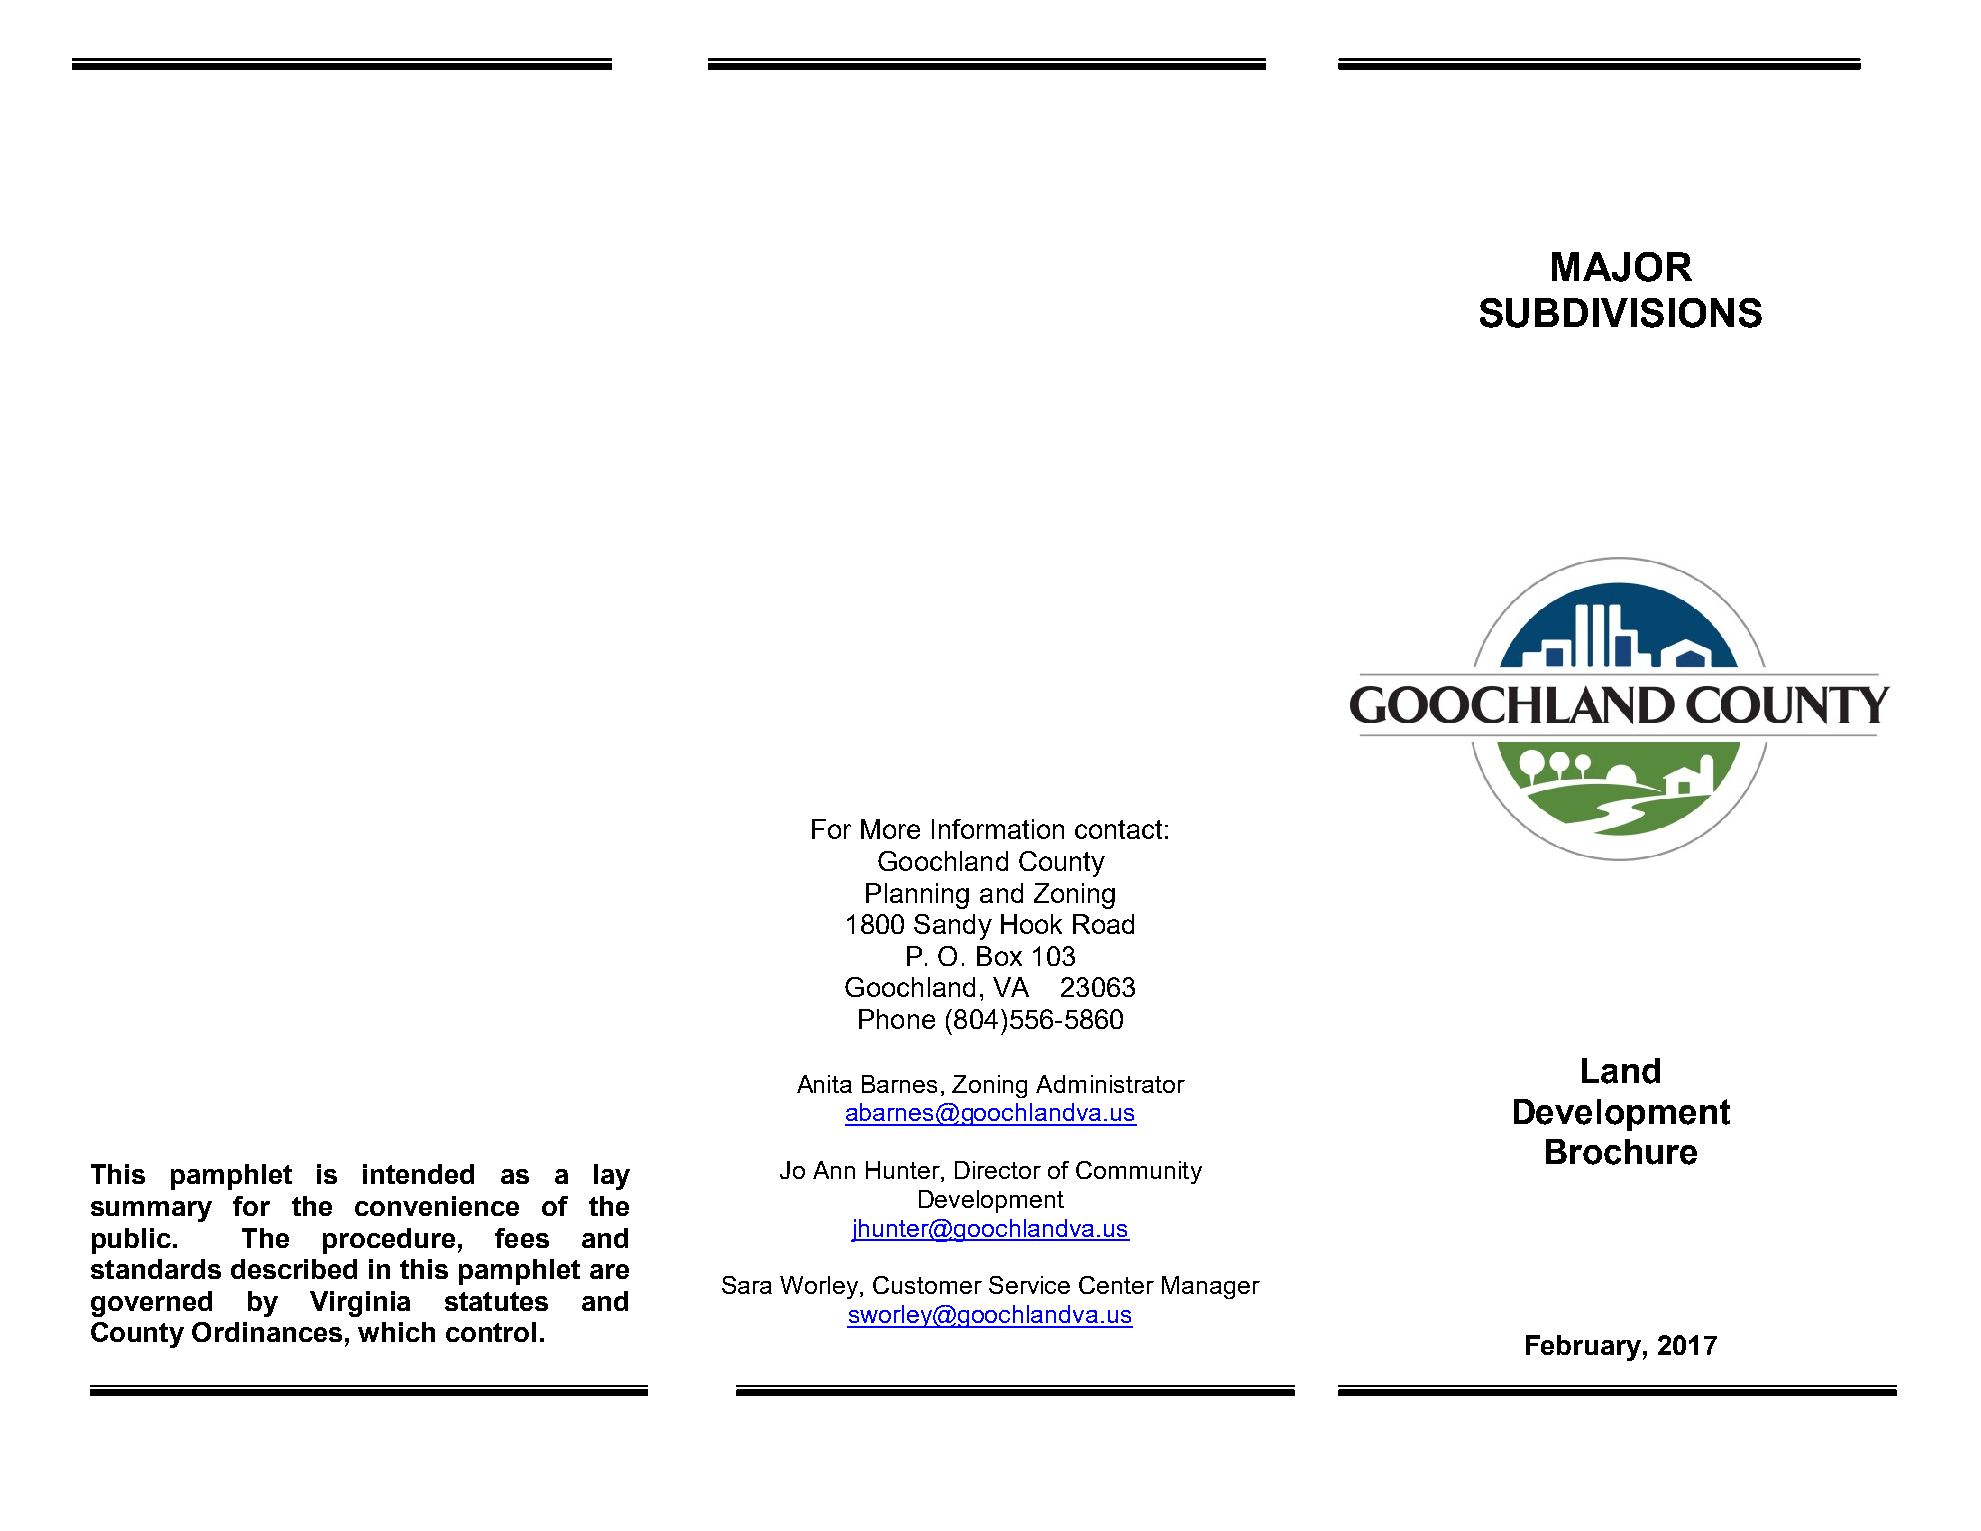 Image resolution: width=1981 pixels, height=1531 pixels. Describe the element at coordinates (1622, 267) in the image. I see `MAJOR` at that location.
